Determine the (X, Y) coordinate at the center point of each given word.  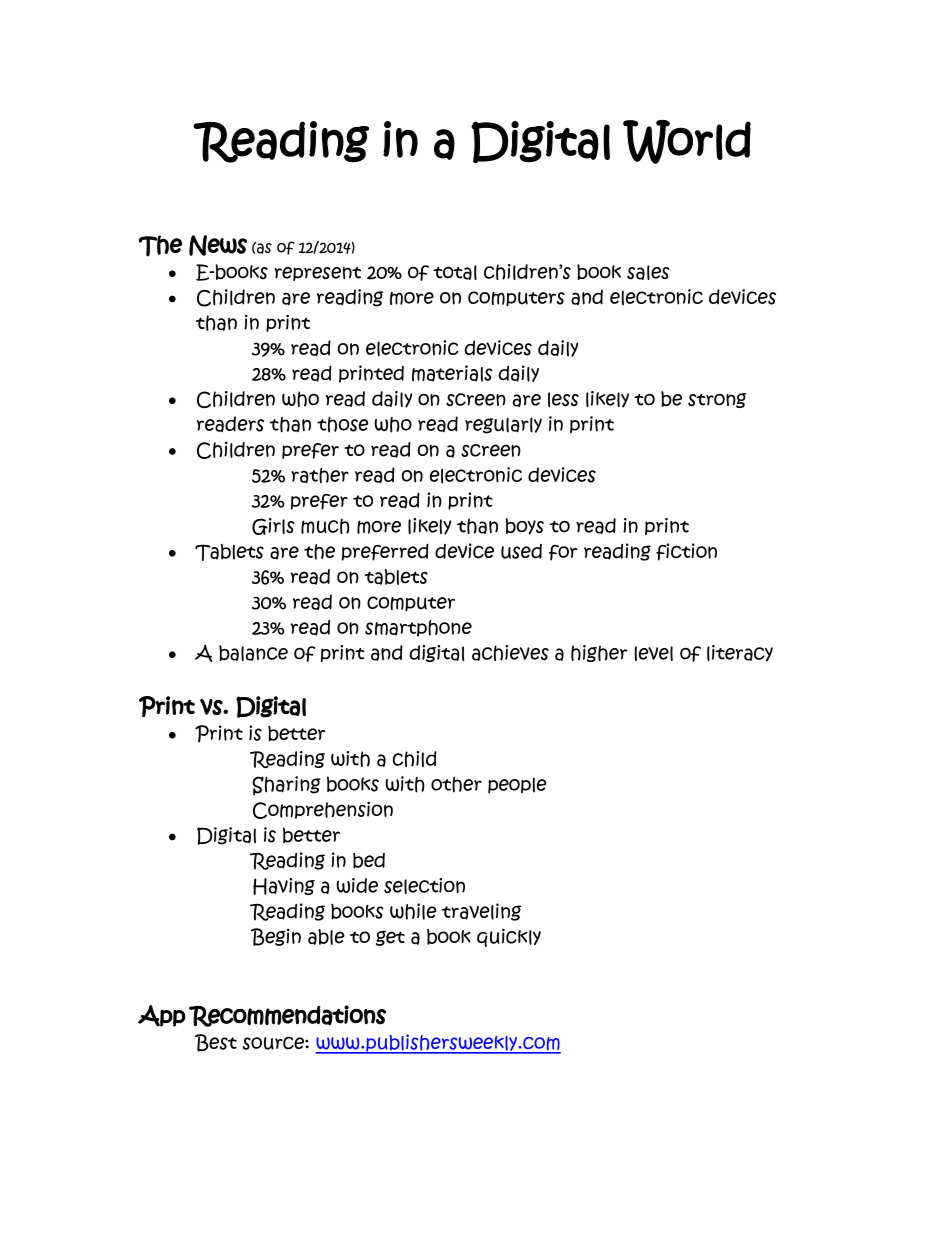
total (455, 272)
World (687, 142)
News (218, 245)
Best (216, 1043)
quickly (509, 937)
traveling (481, 912)
